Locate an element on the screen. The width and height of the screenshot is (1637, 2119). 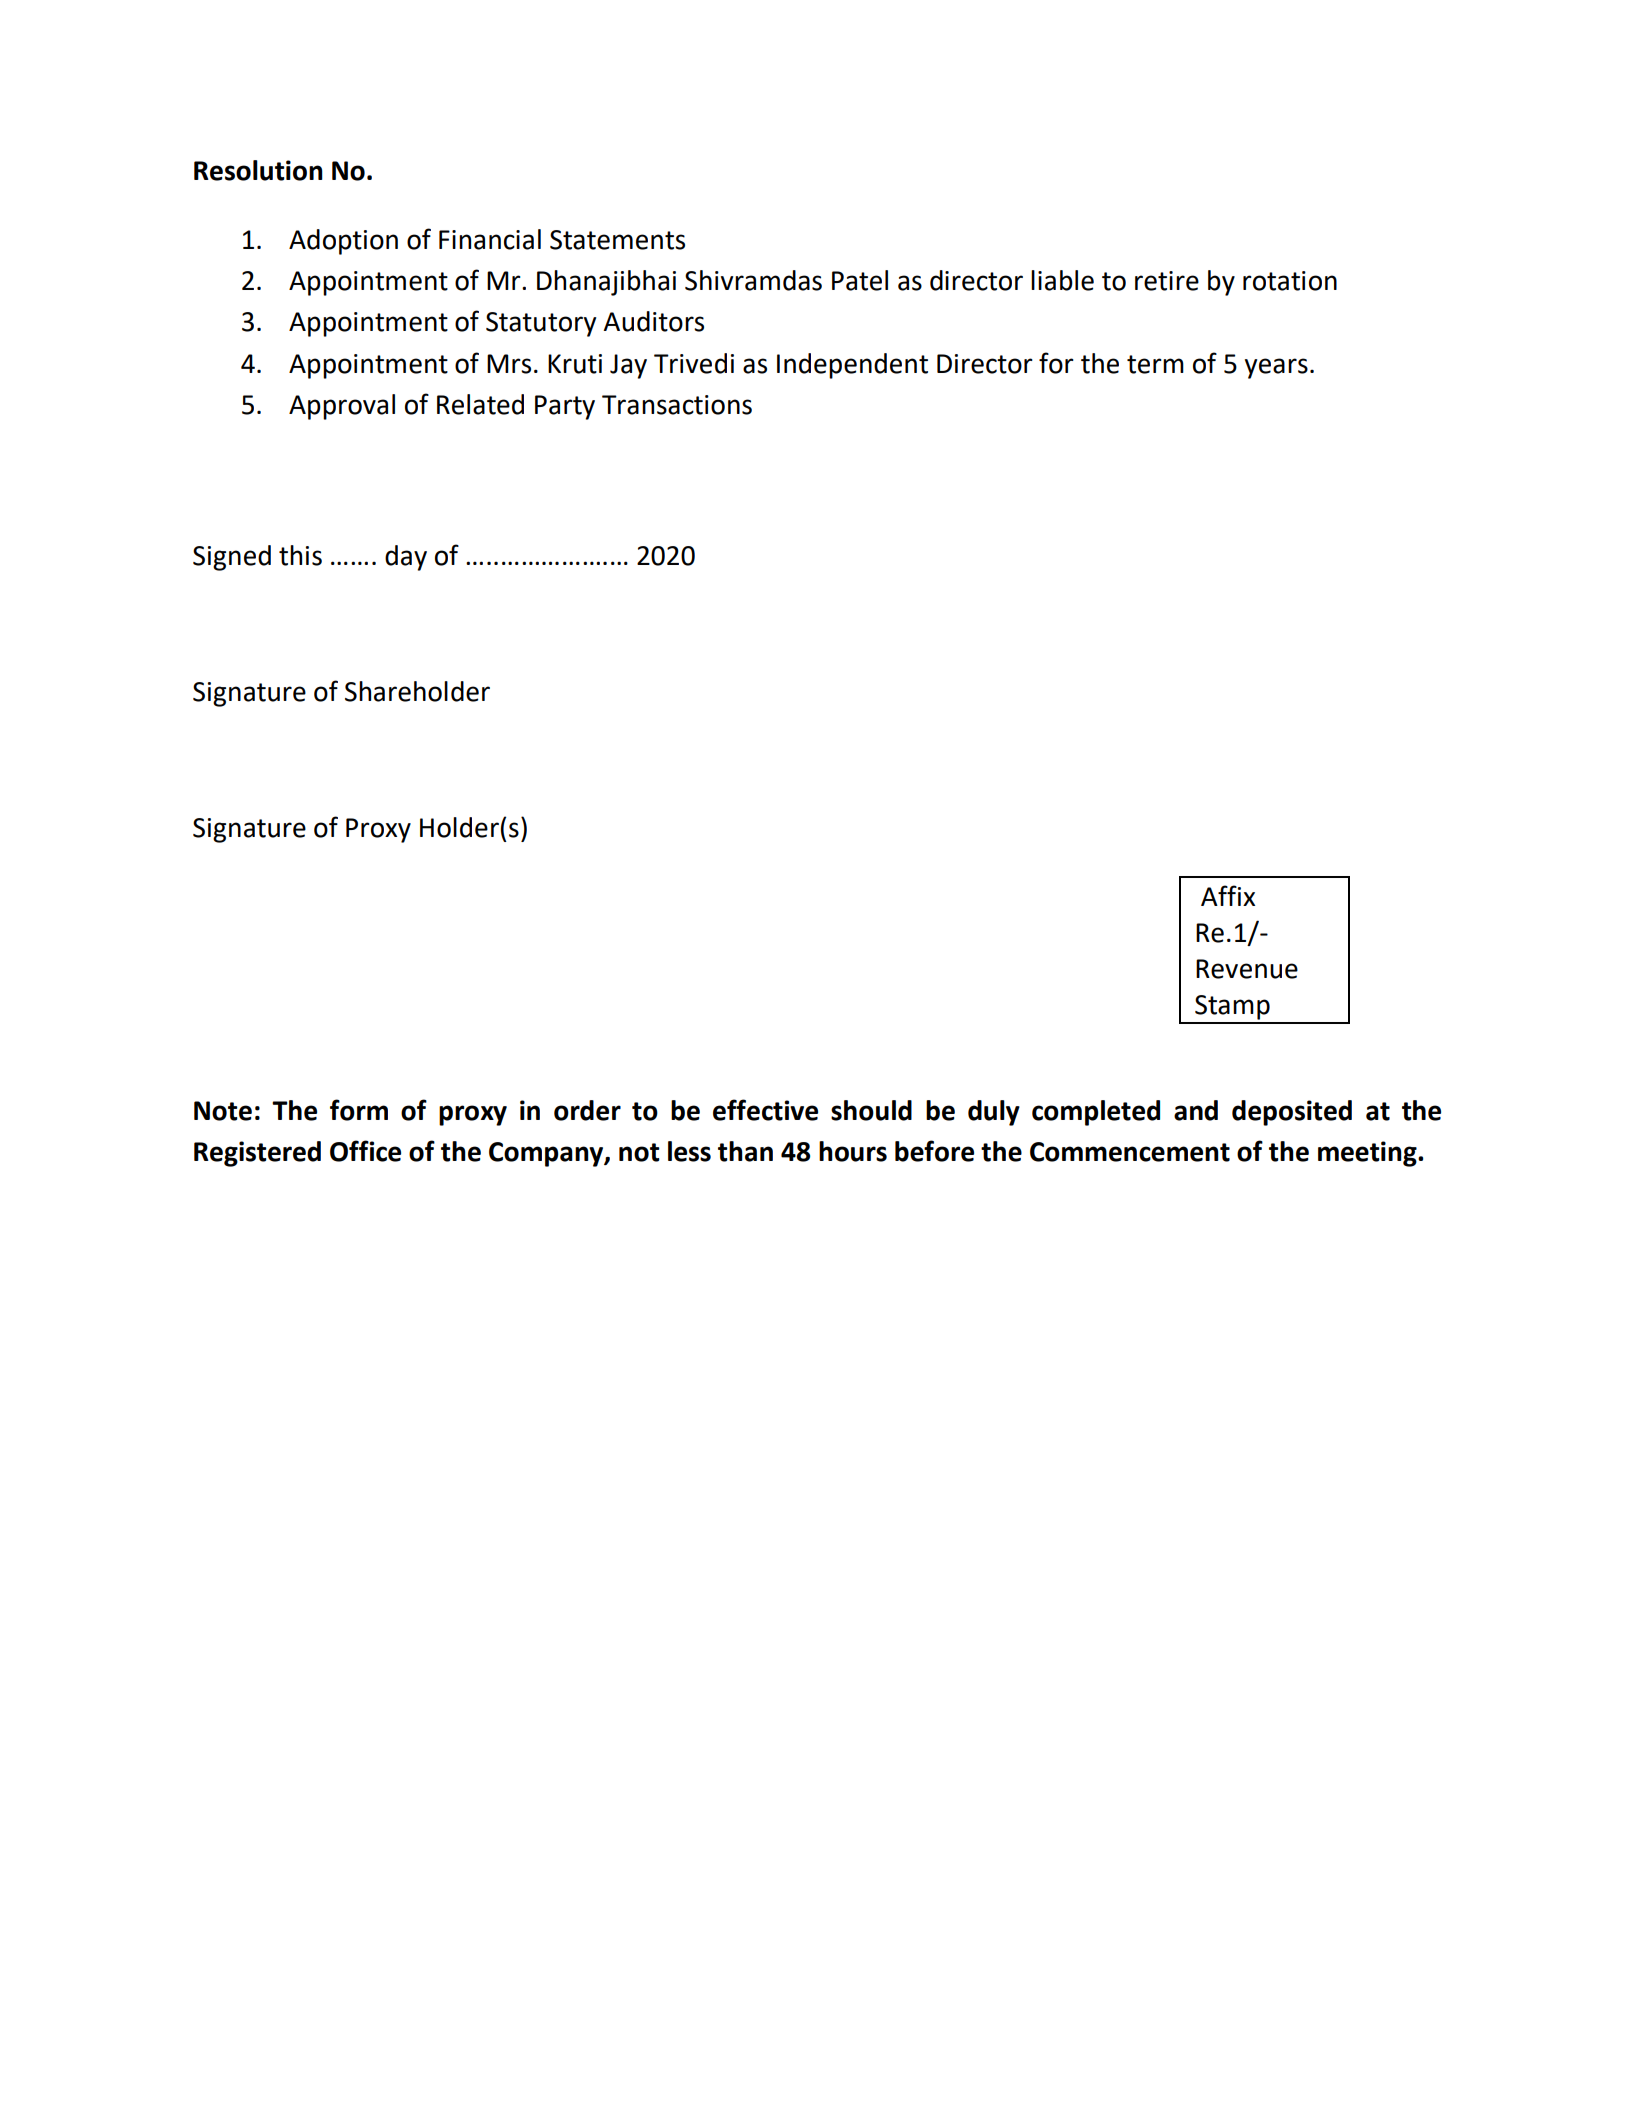
day is located at coordinates (406, 558).
